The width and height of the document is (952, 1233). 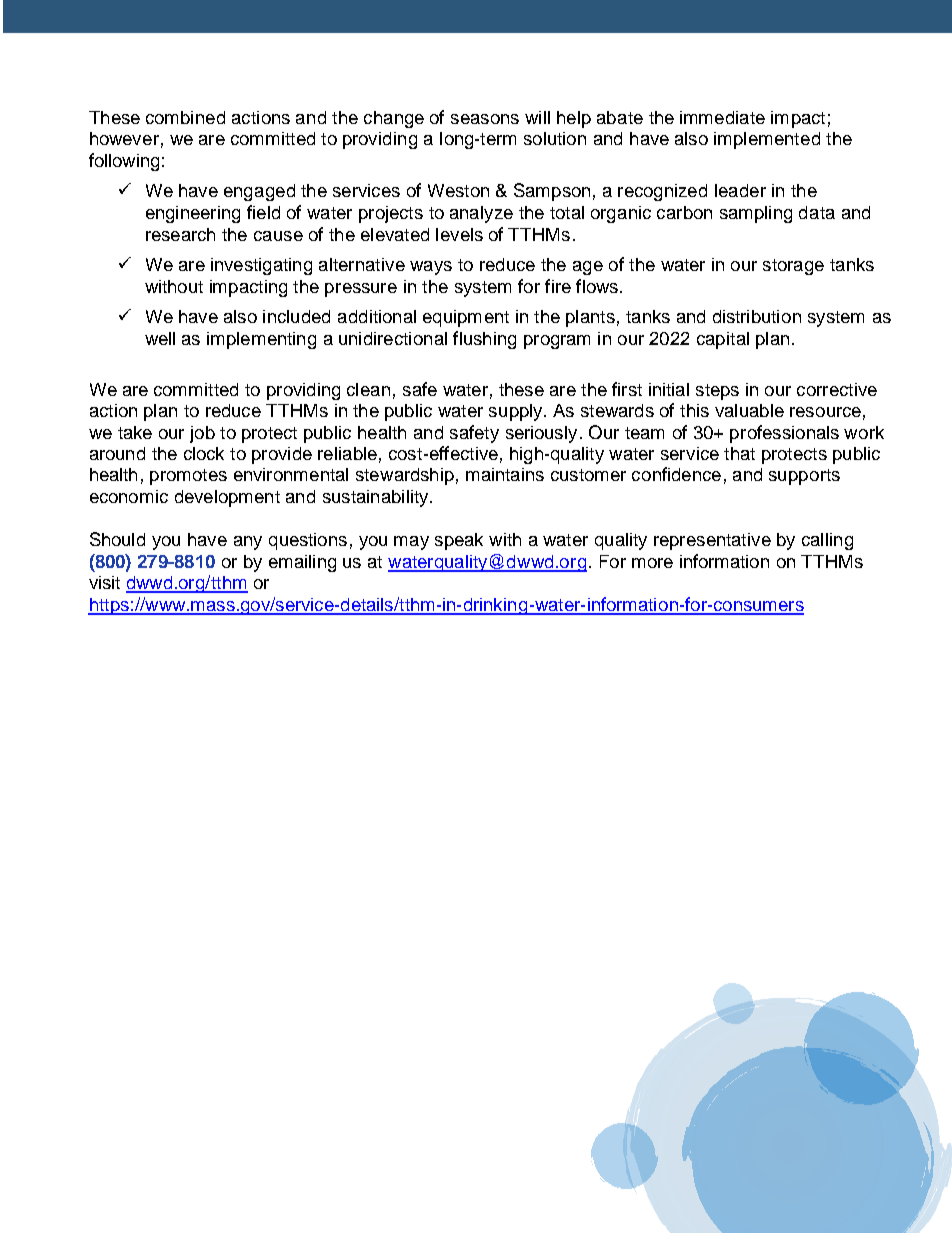 I want to click on implemented, so click(x=767, y=140).
